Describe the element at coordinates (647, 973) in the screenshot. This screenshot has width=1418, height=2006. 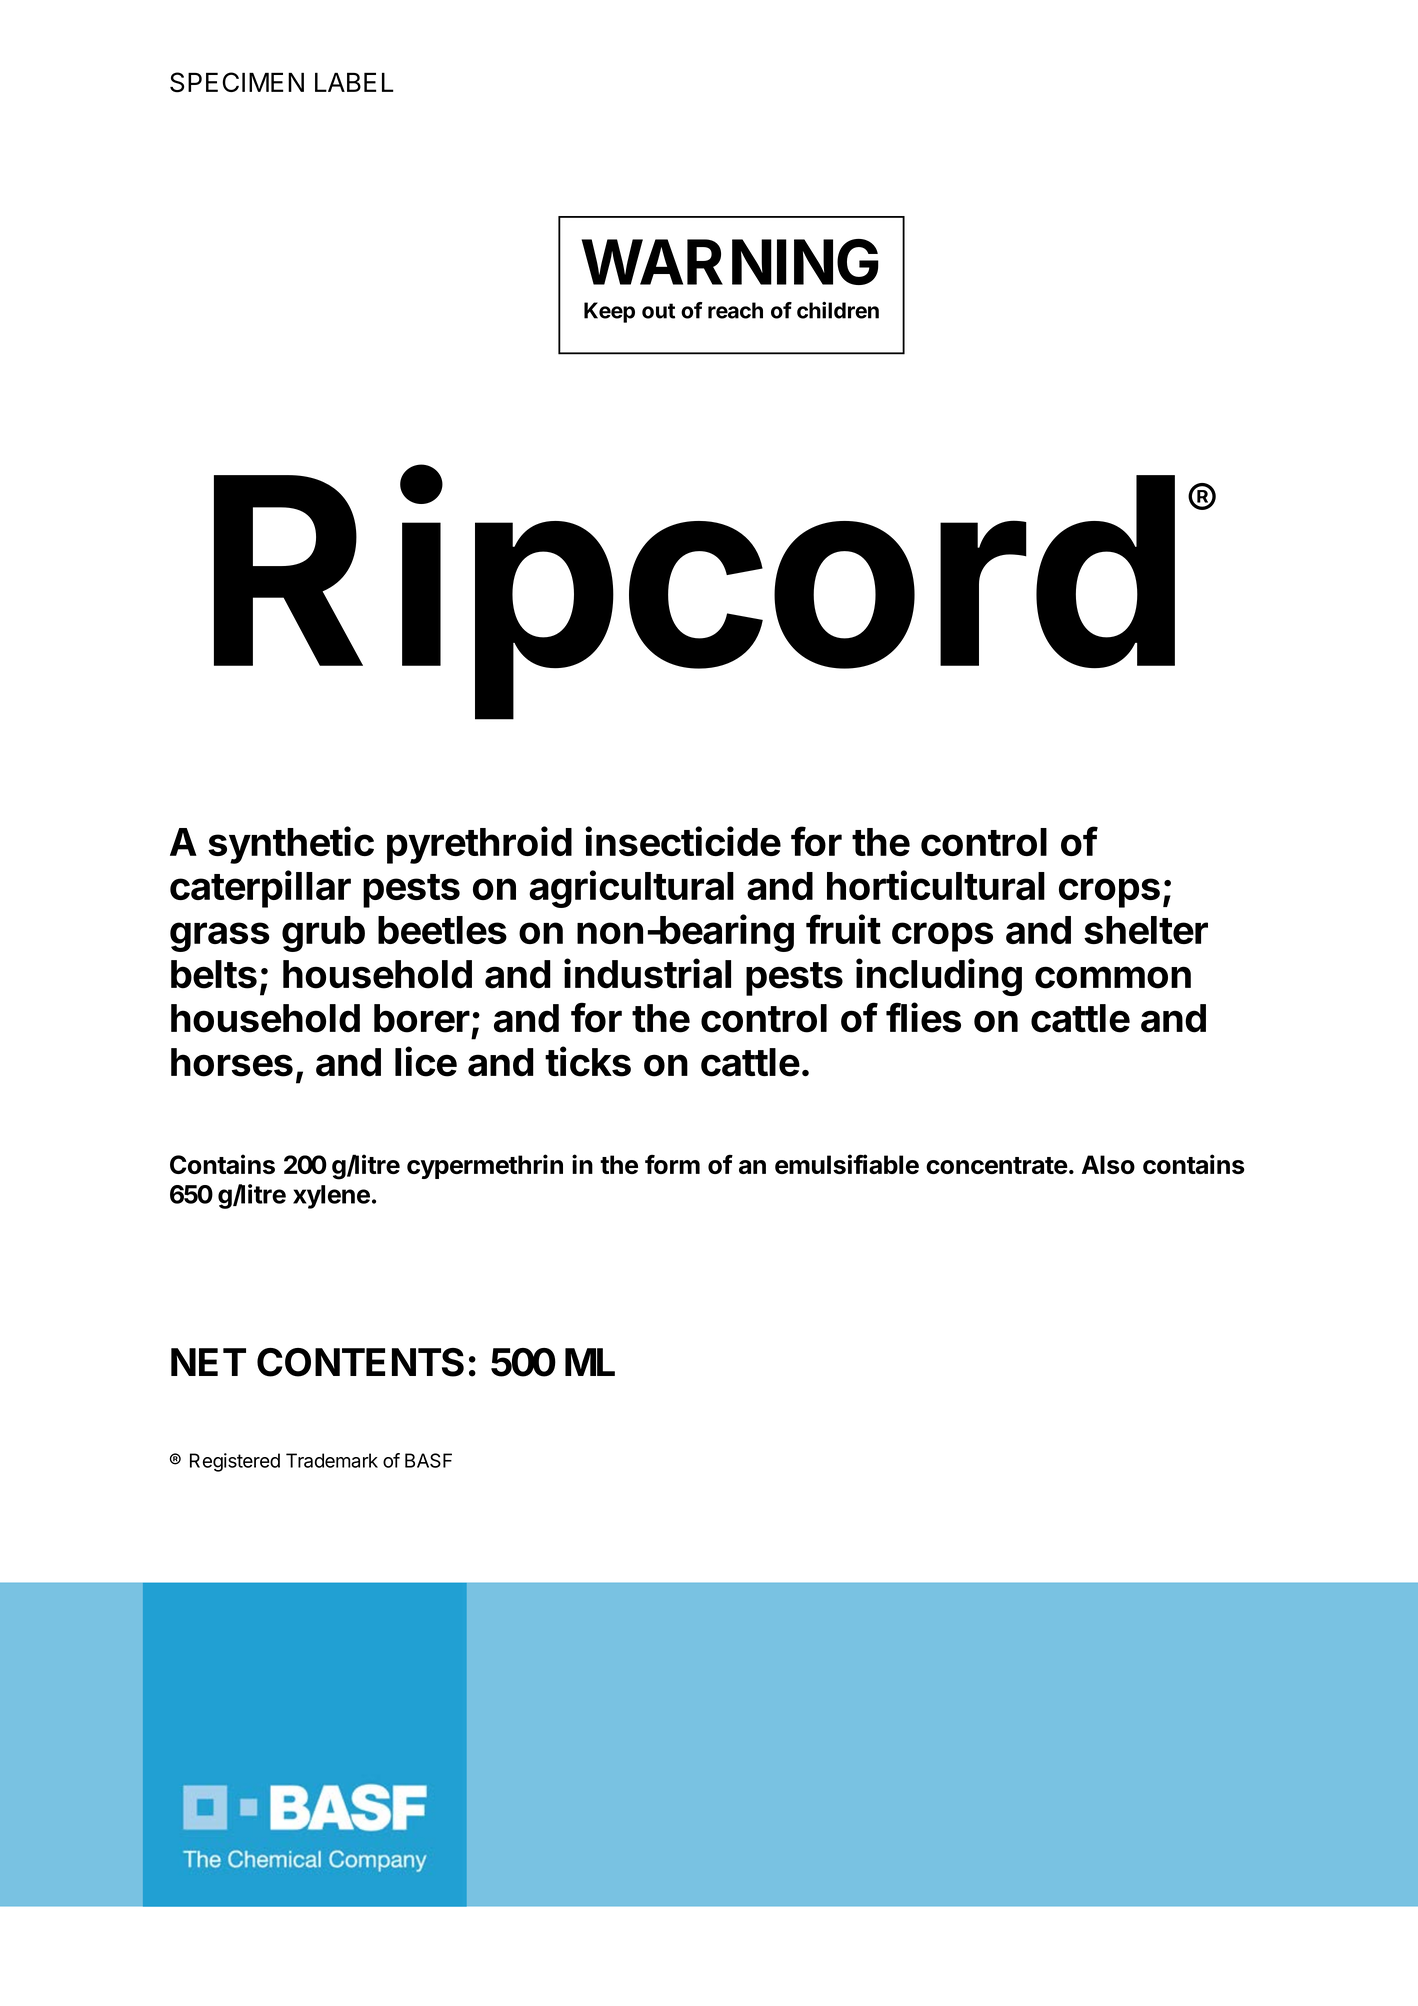
I see `industrial` at that location.
